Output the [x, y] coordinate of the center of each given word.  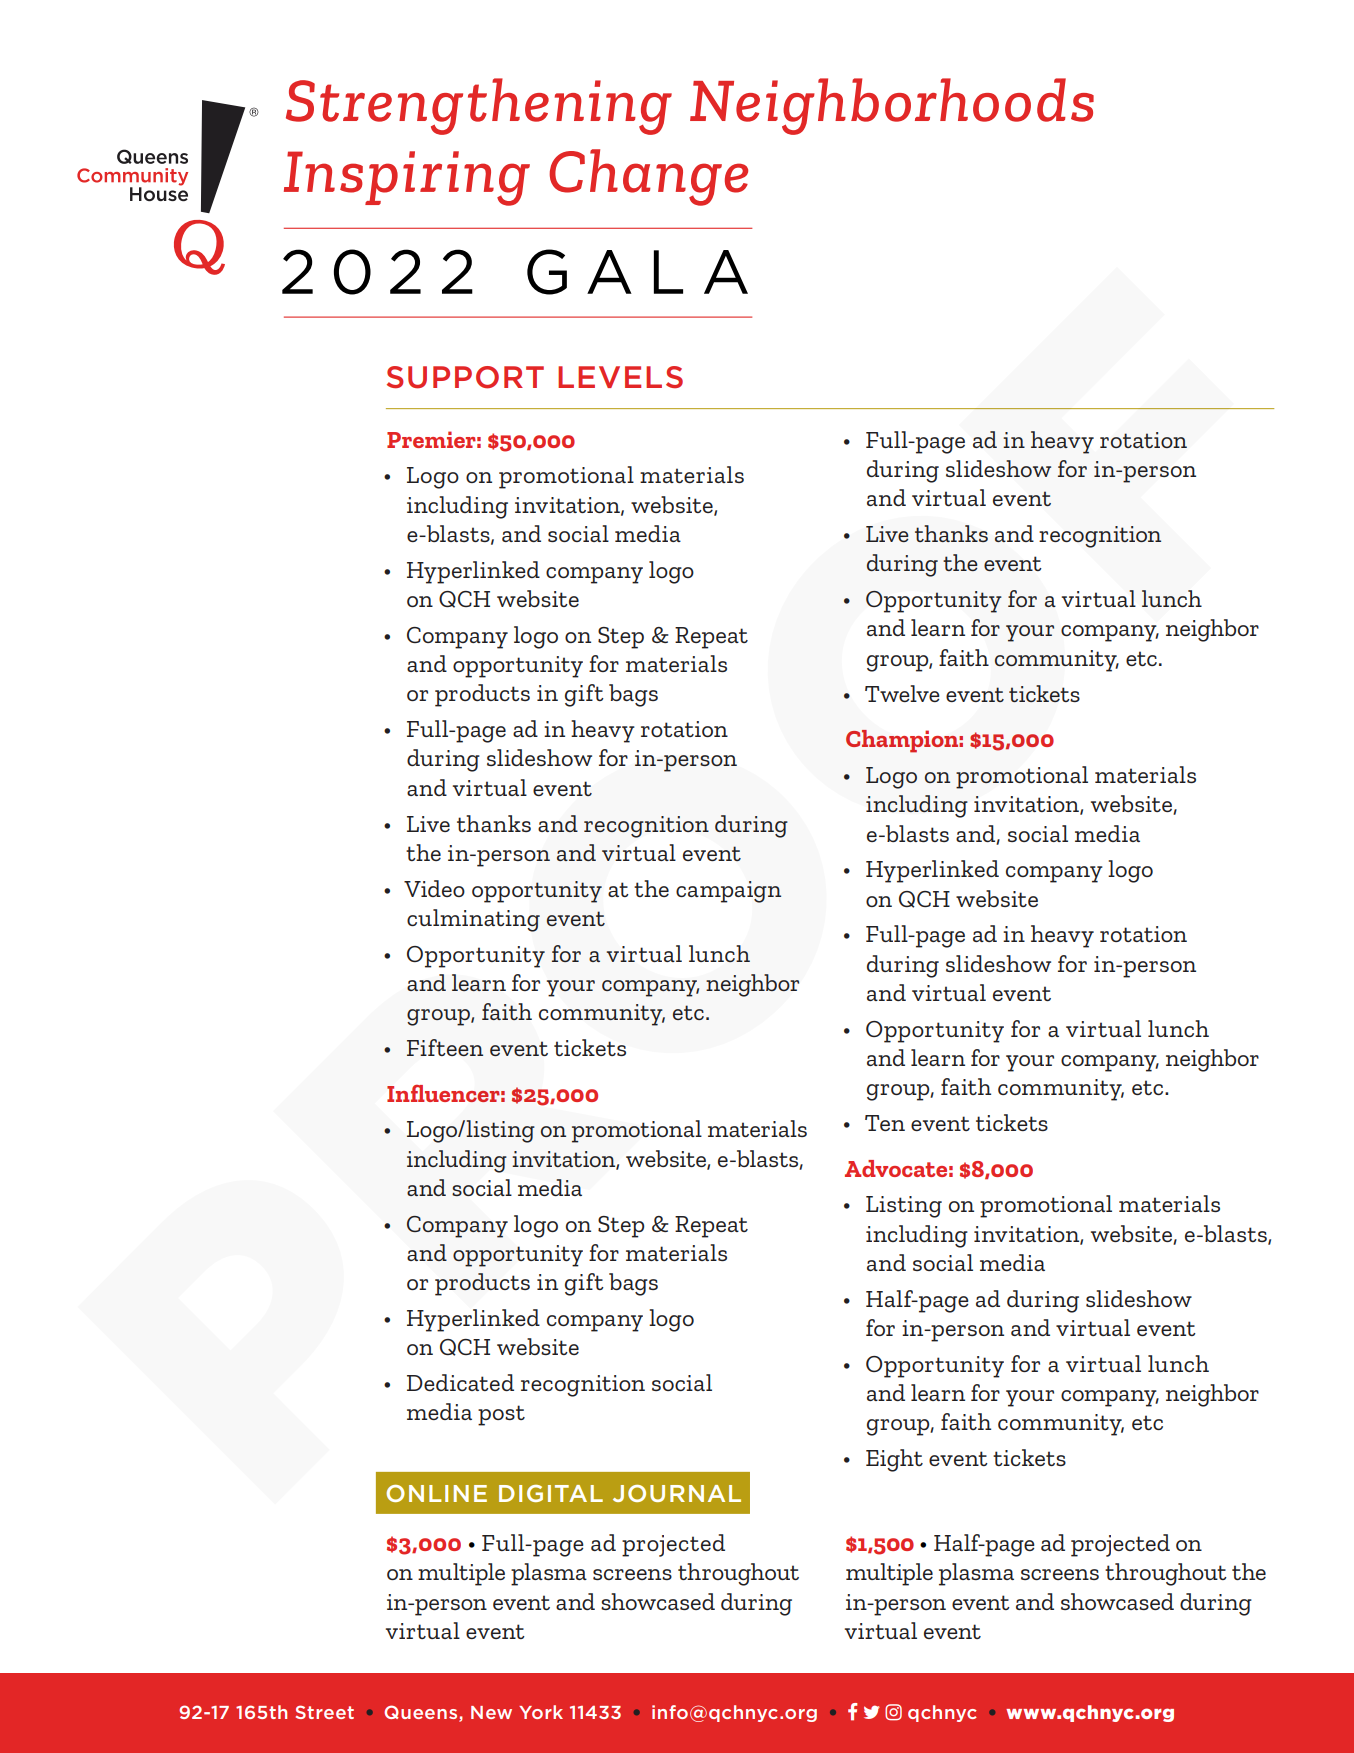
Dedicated [460, 1382]
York [541, 1712]
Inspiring [407, 178]
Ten [885, 1123]
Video [434, 888]
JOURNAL [677, 1493]
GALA [637, 272]
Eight [894, 1460]
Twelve [902, 693]
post [501, 1415]
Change [648, 177]
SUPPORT [465, 377]
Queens [422, 1713]
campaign [728, 892]
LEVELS [620, 377]
